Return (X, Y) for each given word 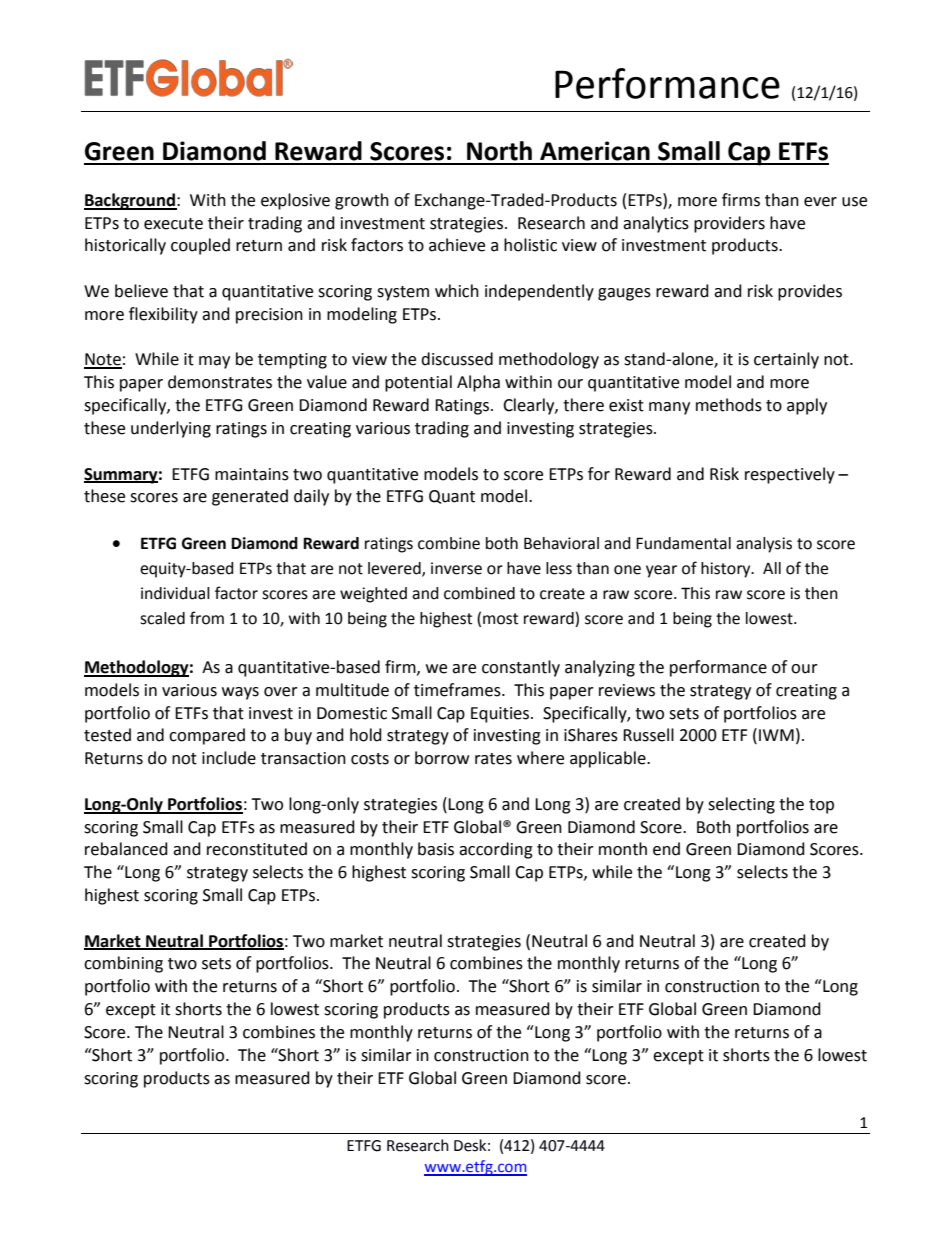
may (214, 362)
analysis (764, 545)
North (499, 151)
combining (123, 964)
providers (729, 224)
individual (175, 593)
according (496, 850)
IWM (776, 735)
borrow (442, 758)
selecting (741, 805)
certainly (786, 360)
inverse (456, 568)
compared (207, 736)
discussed (457, 359)
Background (130, 201)
